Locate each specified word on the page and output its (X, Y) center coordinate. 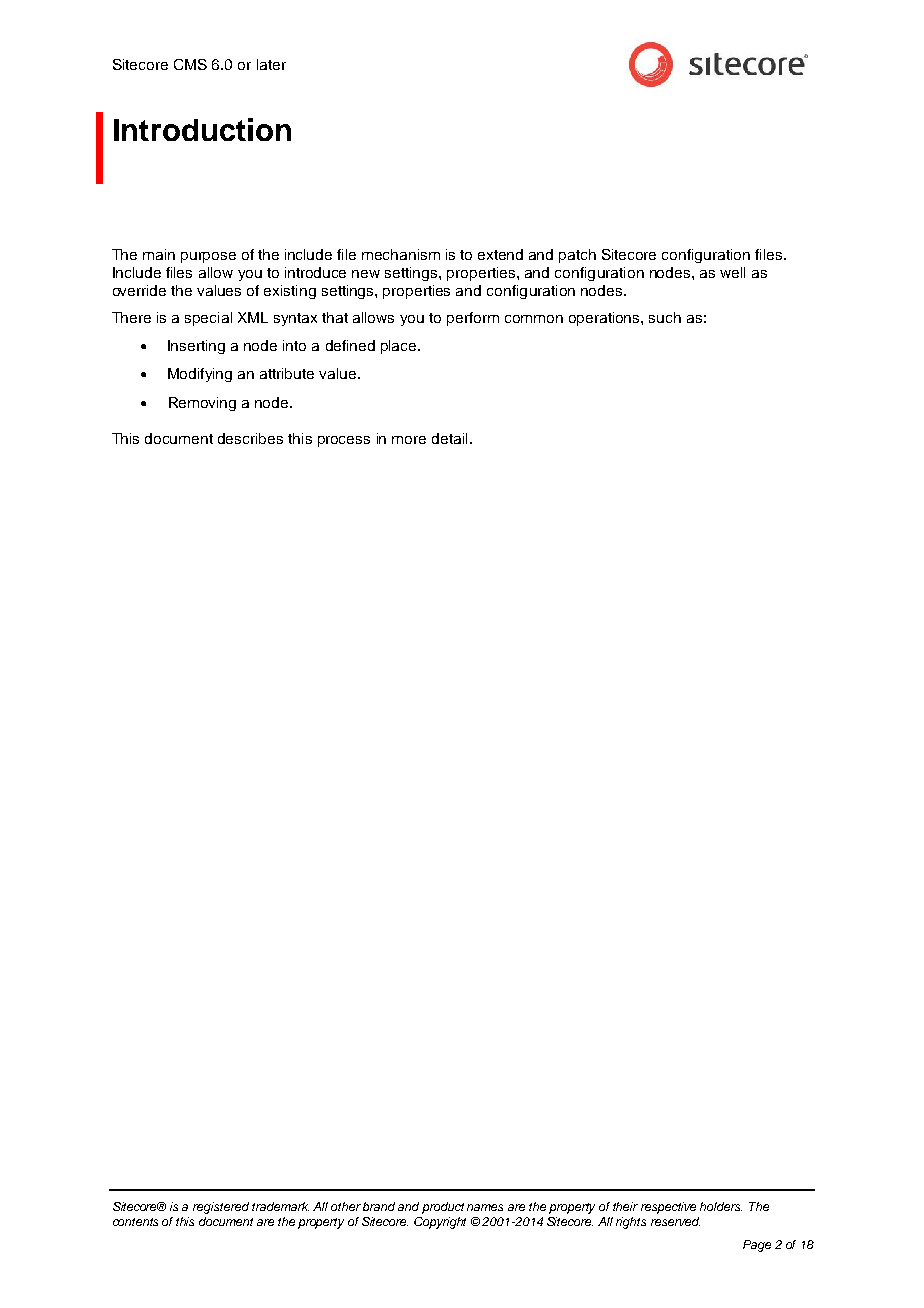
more (409, 440)
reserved (675, 1221)
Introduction (202, 129)
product (443, 1208)
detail (449, 438)
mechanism (401, 254)
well (732, 272)
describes (250, 438)
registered (221, 1208)
